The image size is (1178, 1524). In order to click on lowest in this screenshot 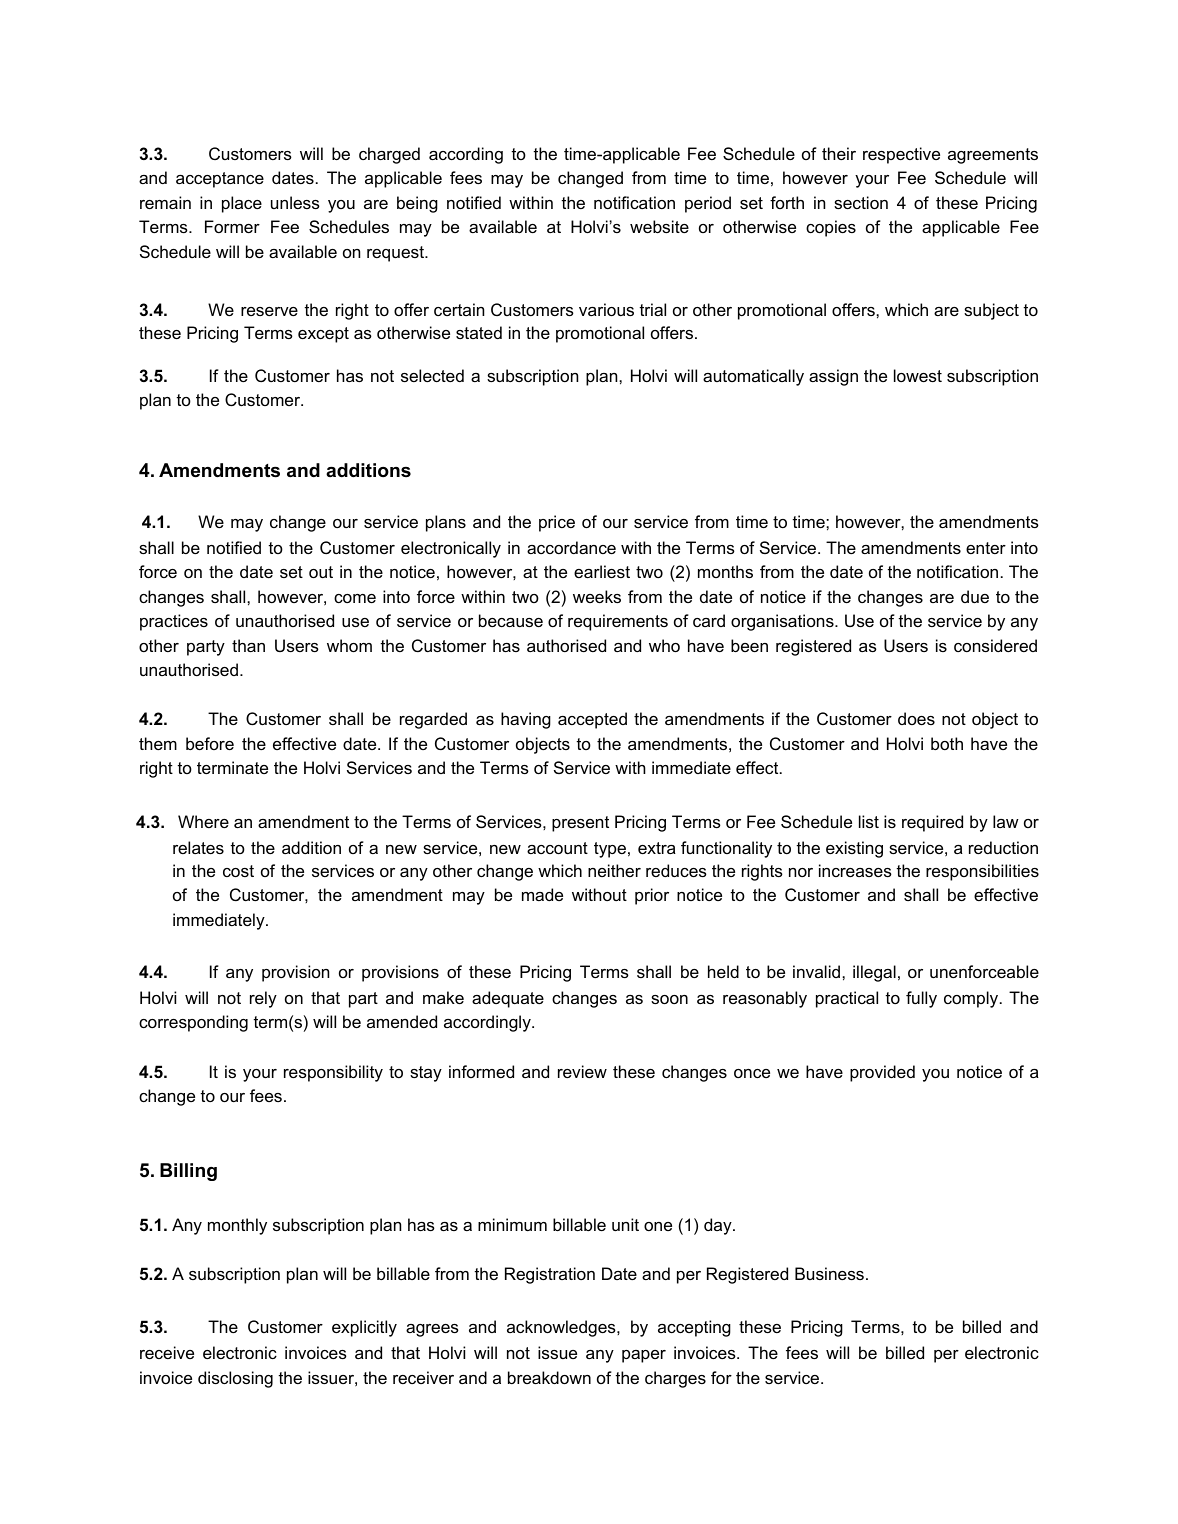, I will do `click(918, 375)`.
